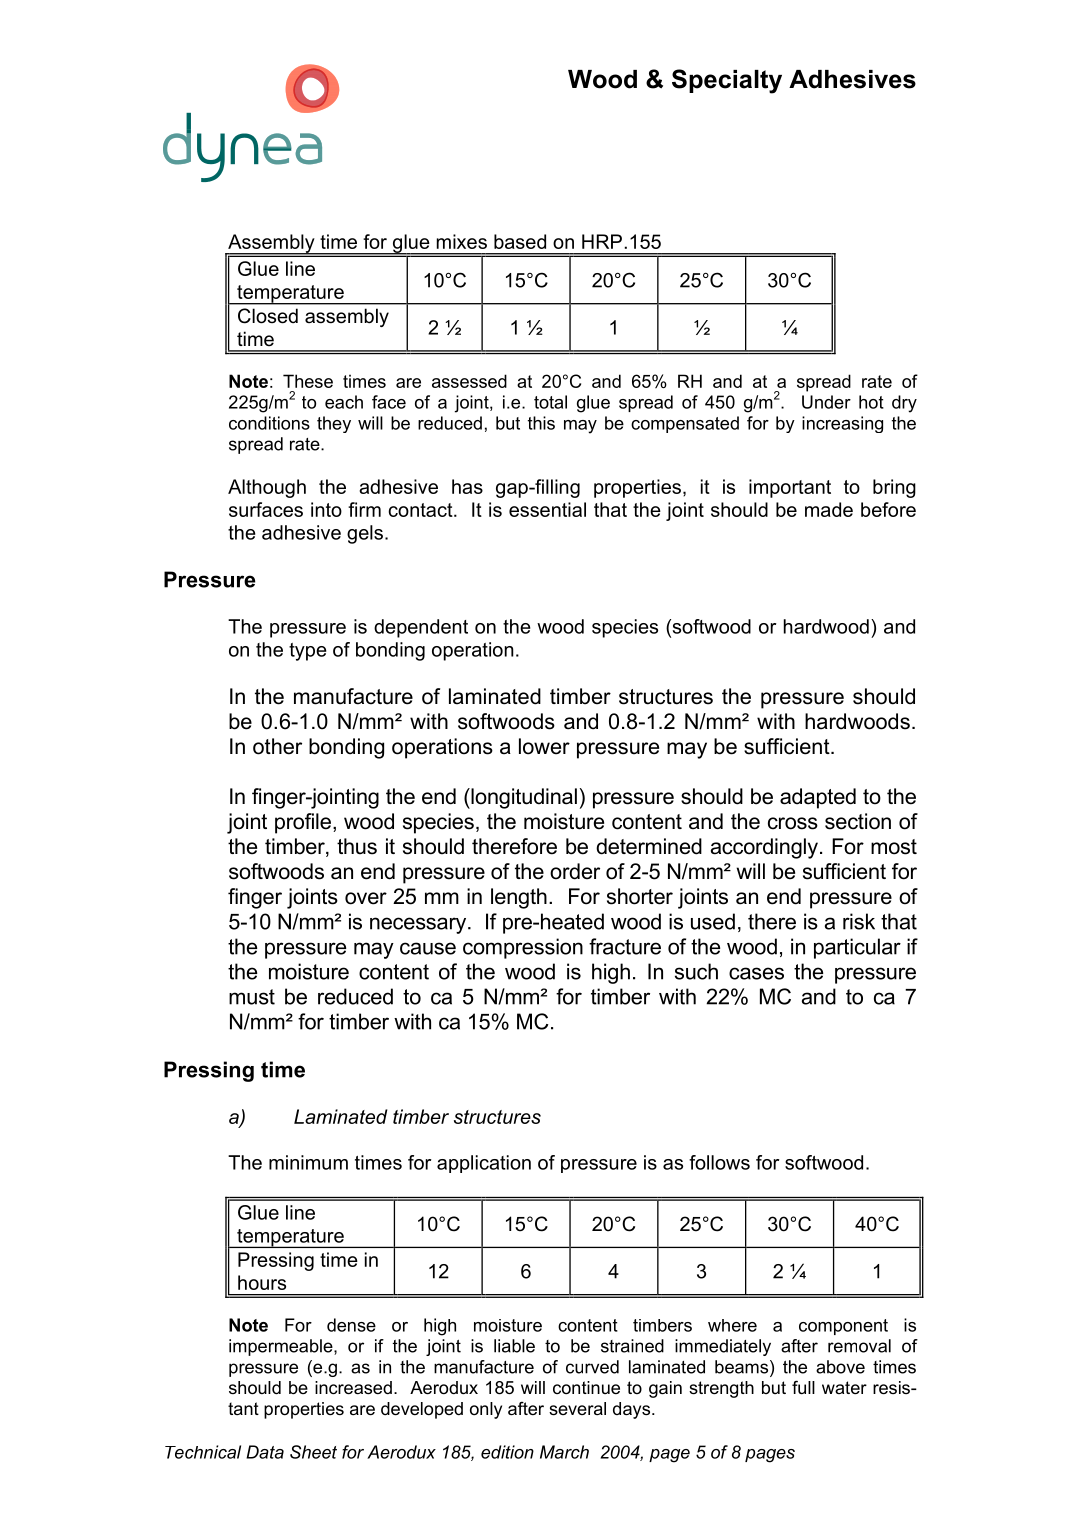 The image size is (1079, 1527). I want to click on Specialty, so click(727, 81).
